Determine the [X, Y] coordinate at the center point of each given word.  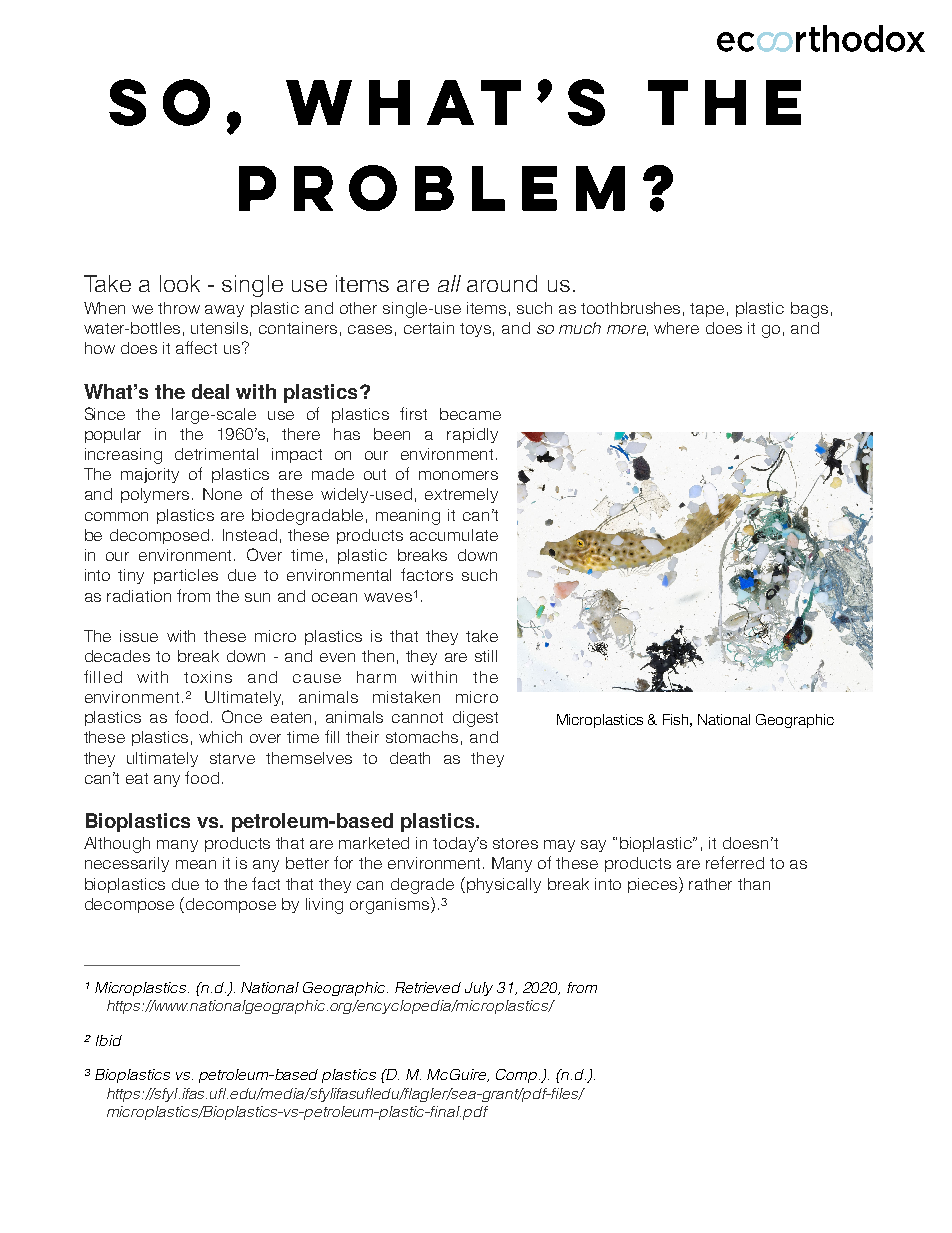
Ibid [109, 1040]
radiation [139, 596]
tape [707, 310]
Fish [675, 719]
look [180, 283]
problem [432, 188]
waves [388, 597]
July [479, 989]
